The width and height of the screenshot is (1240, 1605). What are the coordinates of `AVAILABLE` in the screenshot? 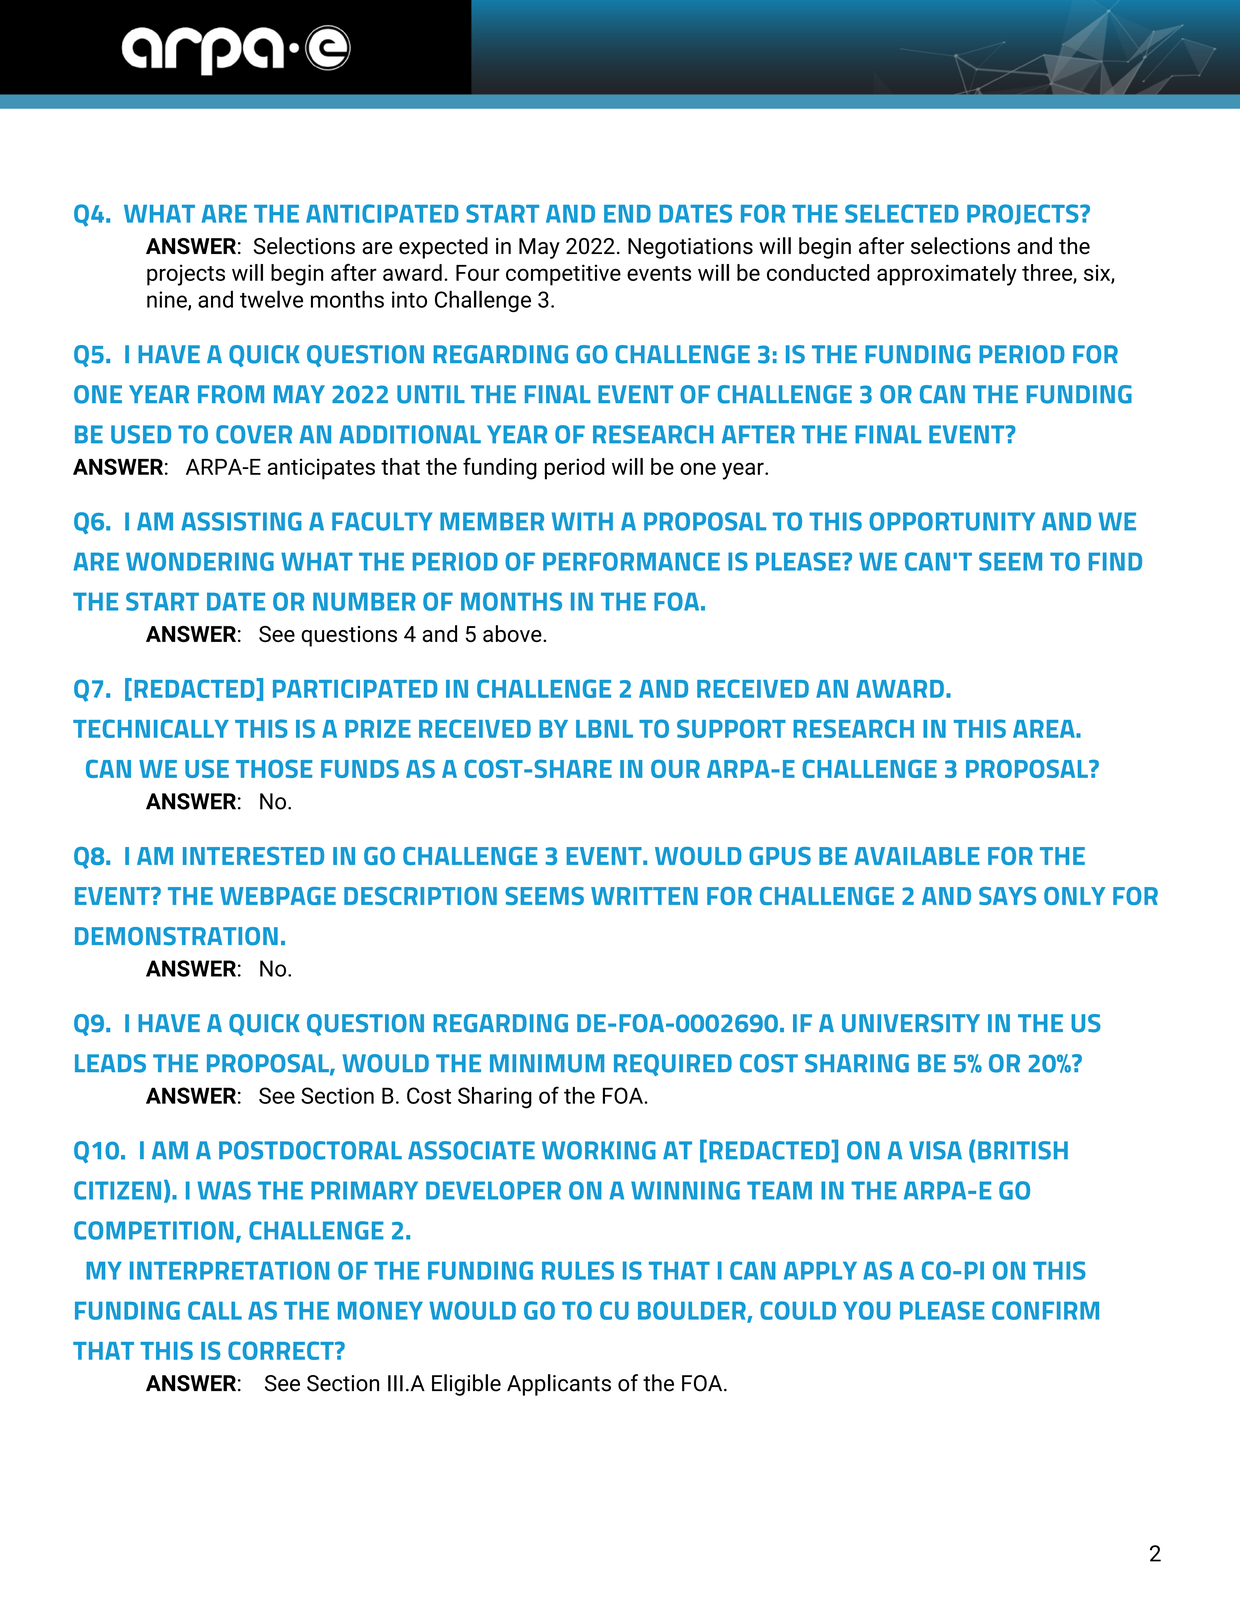 It's located at (917, 856).
